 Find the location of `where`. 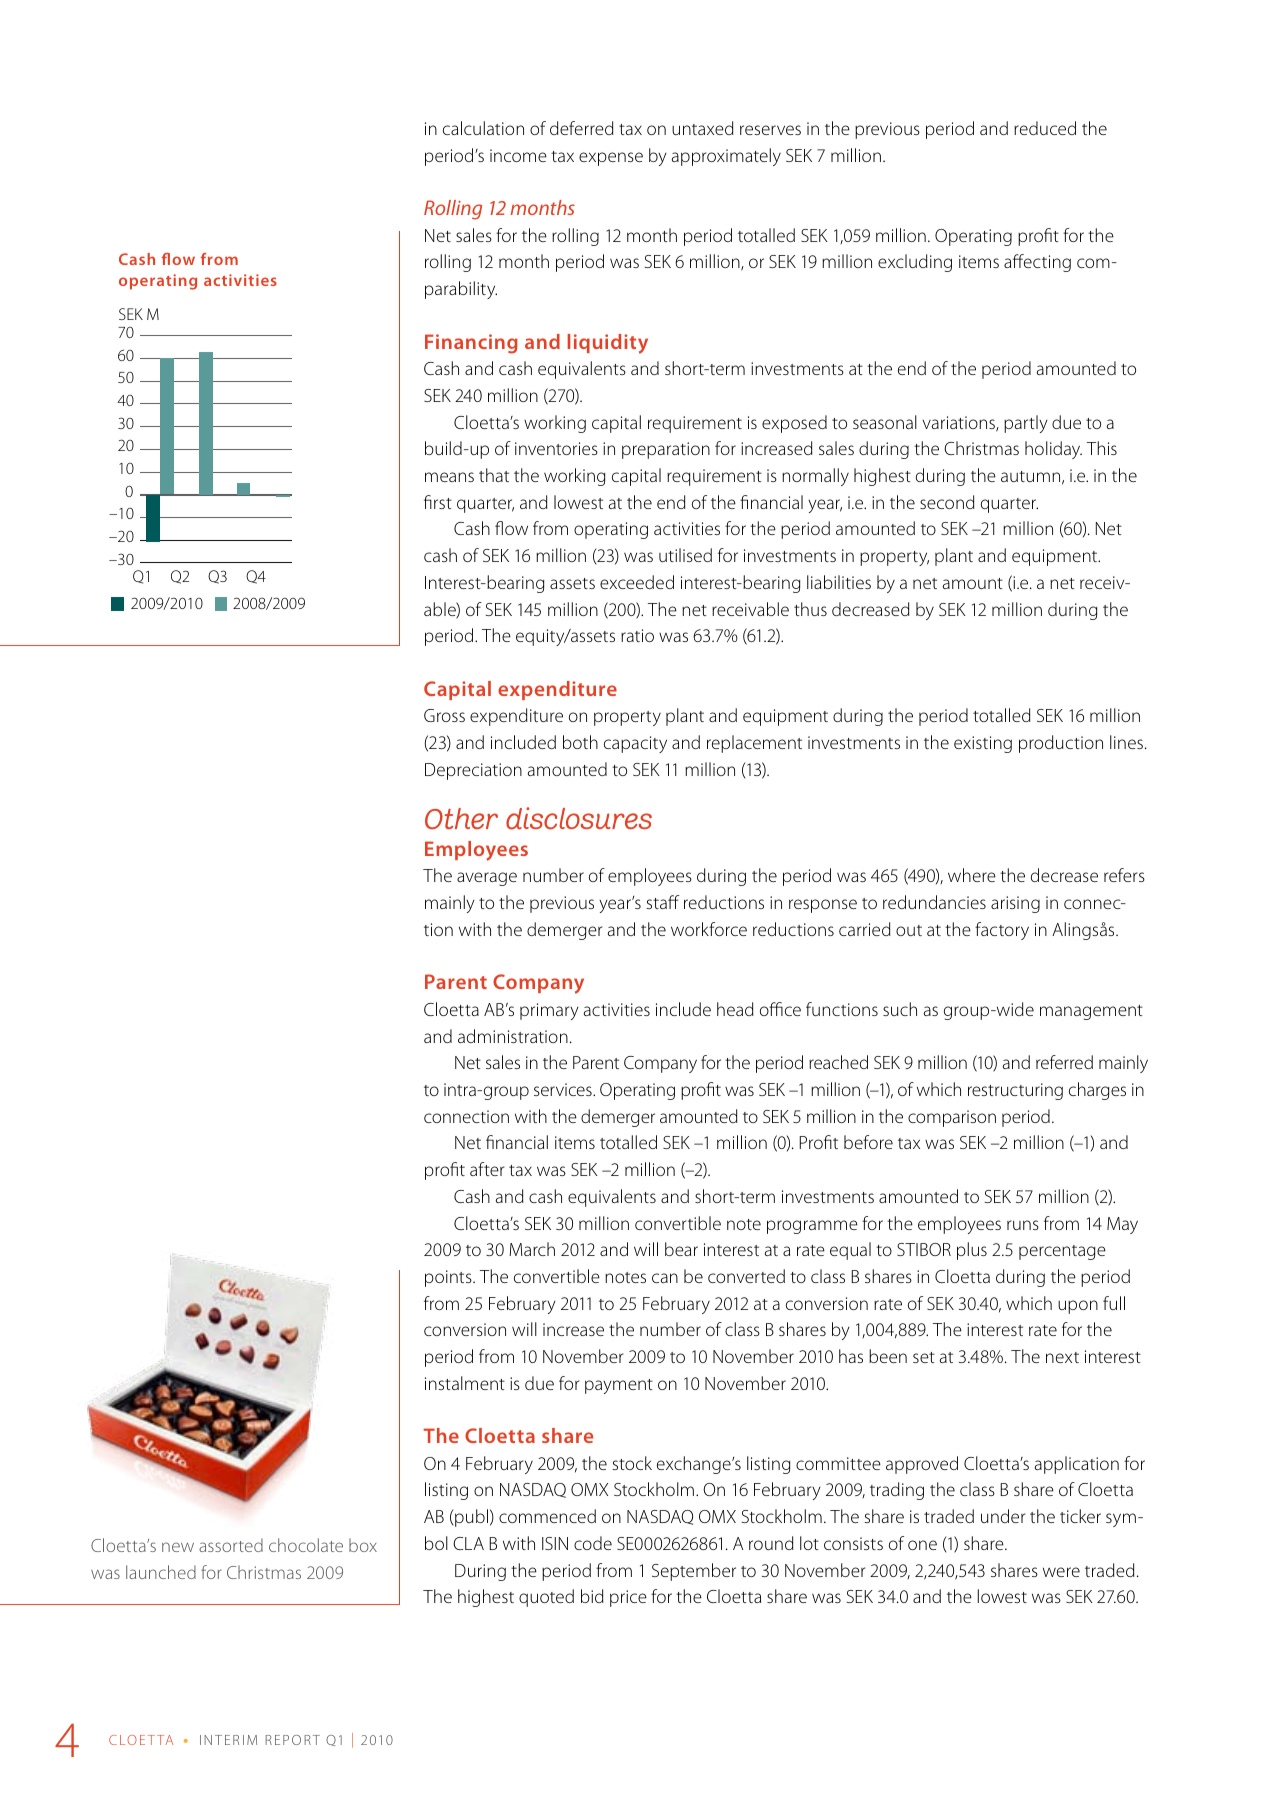

where is located at coordinates (972, 875).
